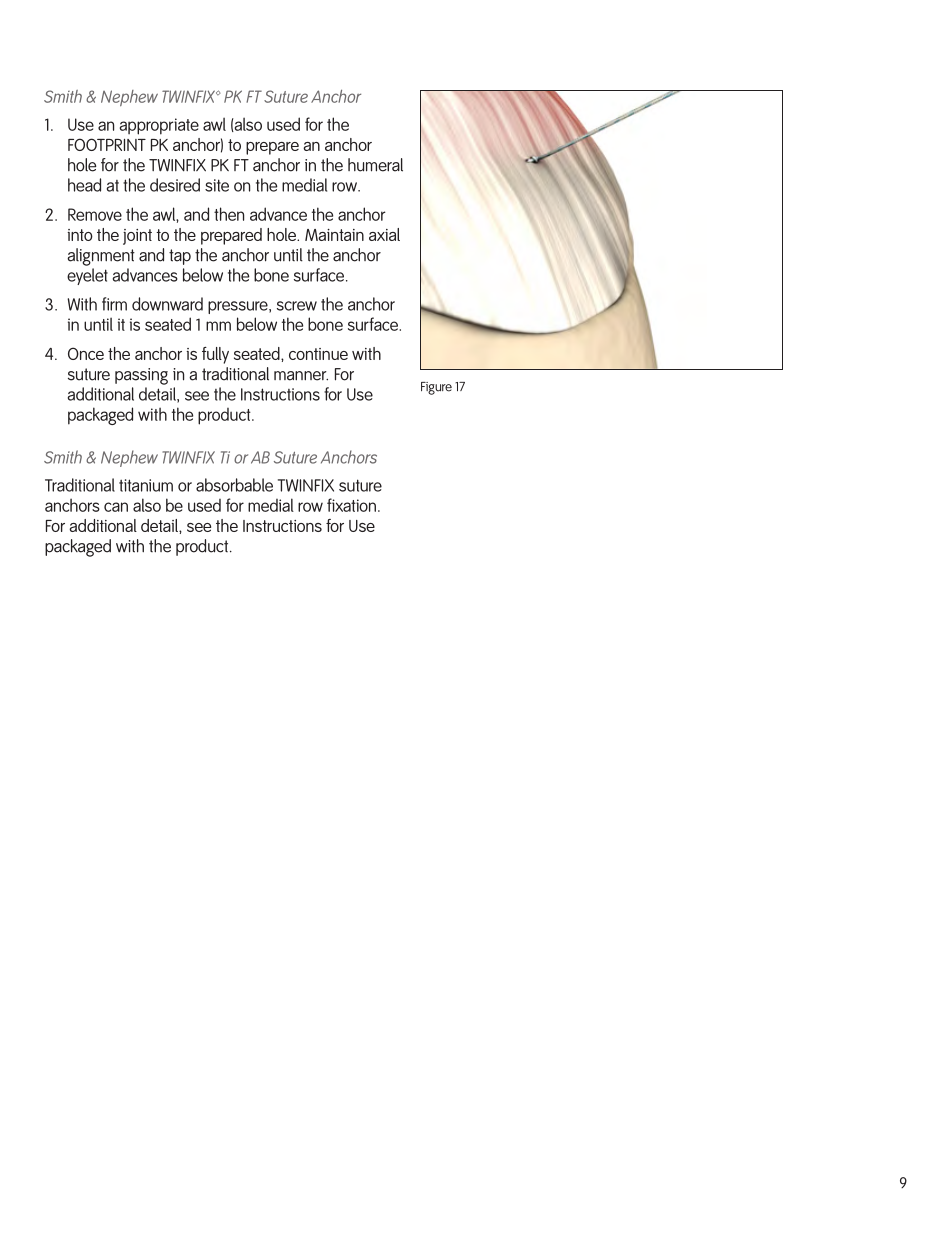 The height and width of the image is (1233, 952). What do you see at coordinates (87, 276) in the image?
I see `eyelet` at bounding box center [87, 276].
